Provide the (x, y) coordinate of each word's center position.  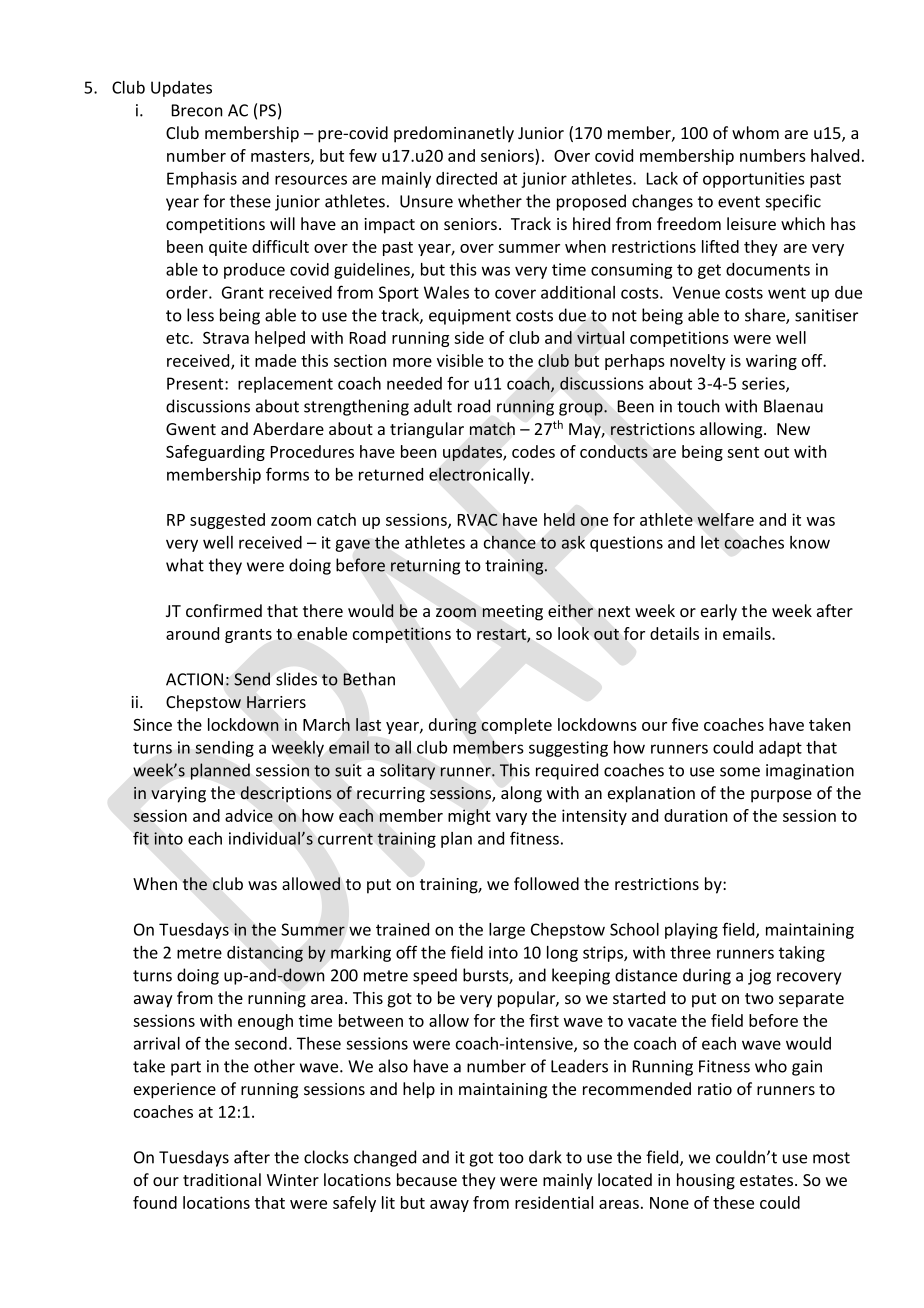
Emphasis (202, 180)
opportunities (754, 180)
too (511, 1158)
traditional (222, 1179)
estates (768, 1180)
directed (466, 178)
